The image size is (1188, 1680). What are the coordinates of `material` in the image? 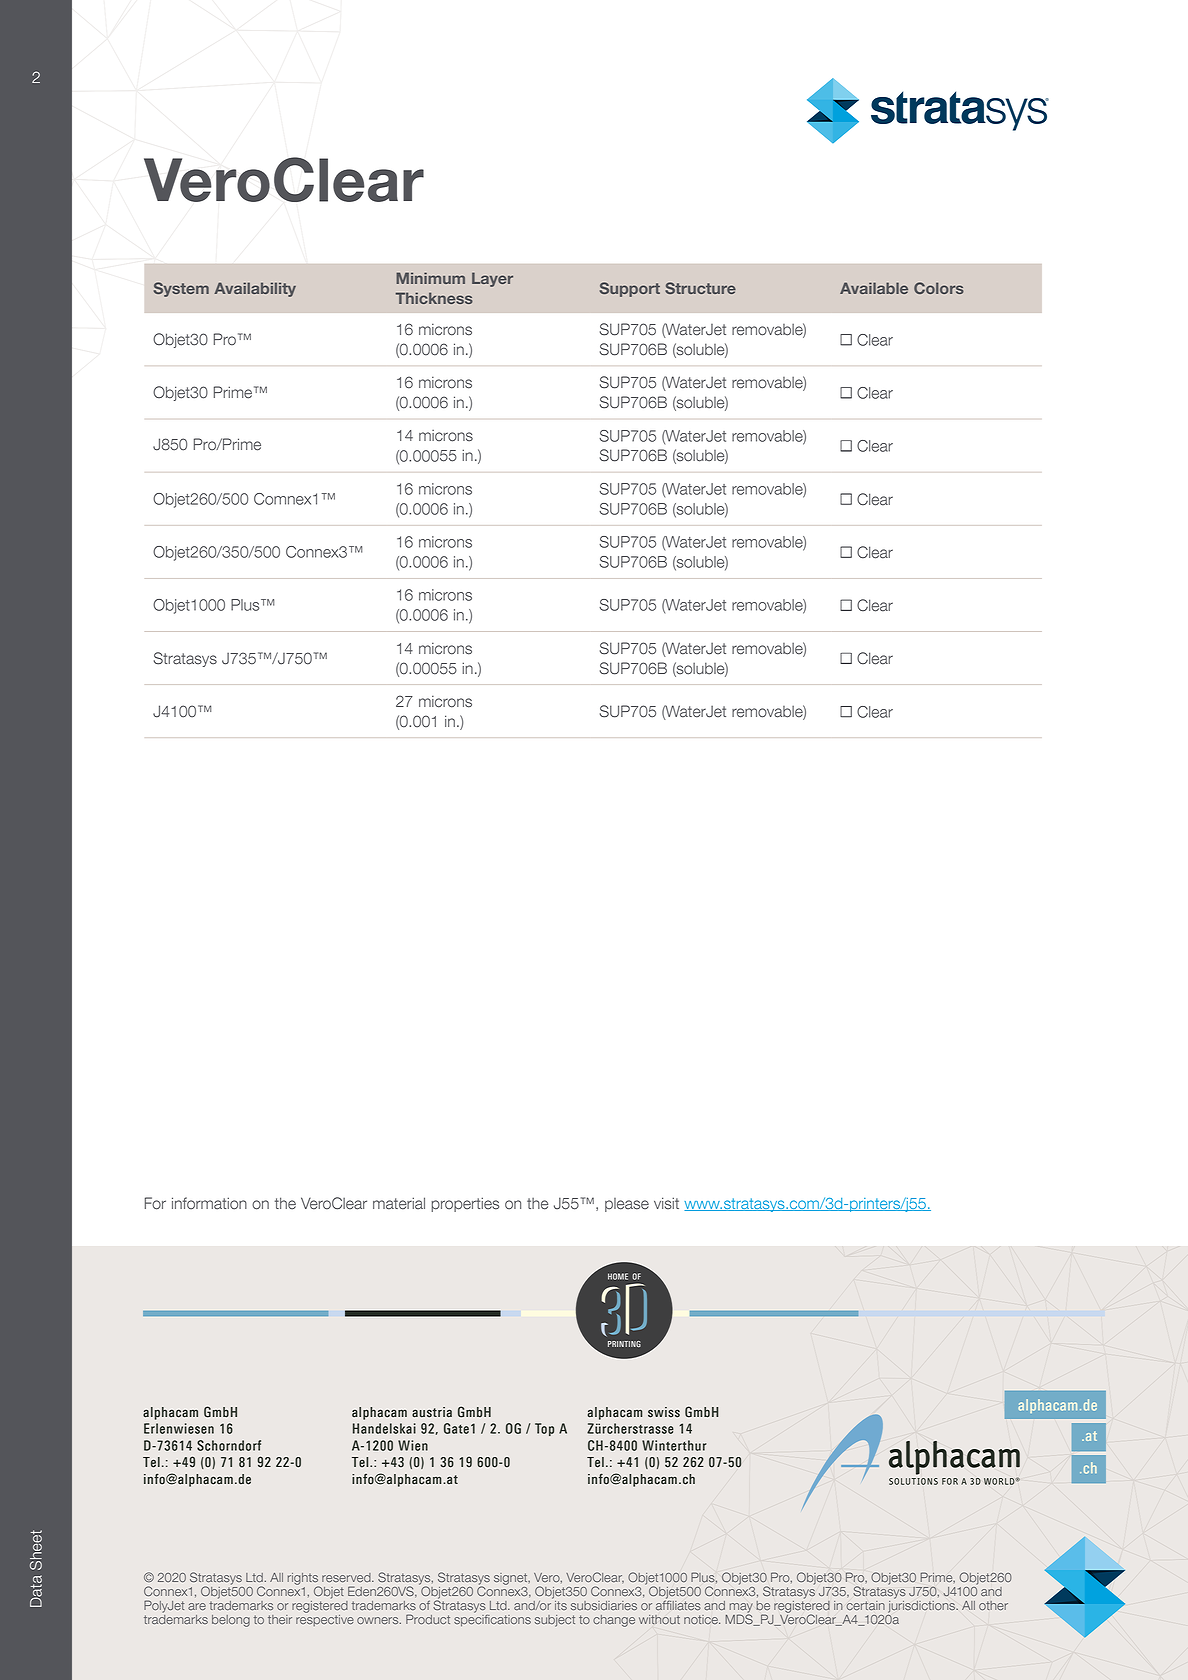 It's located at (399, 1203).
